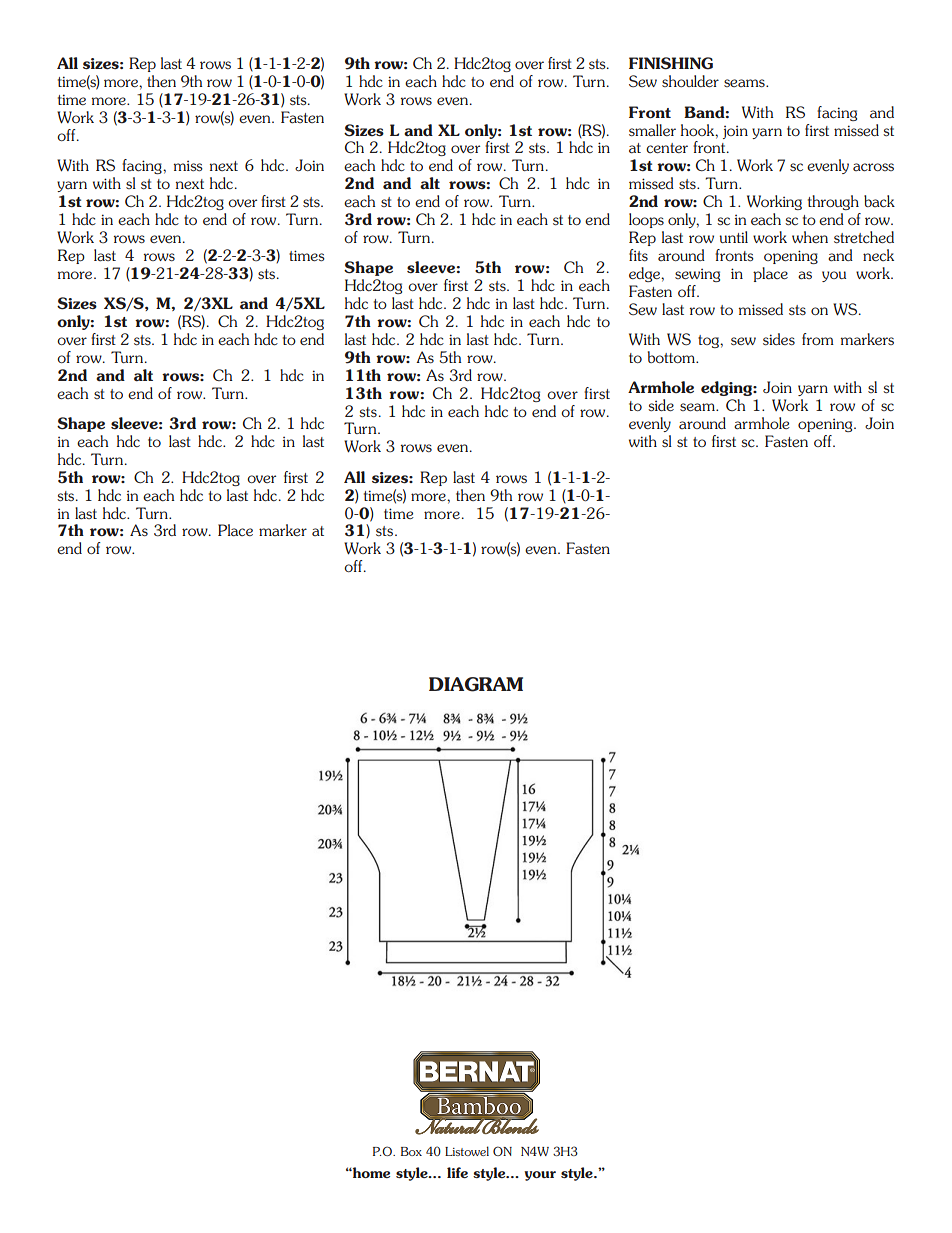  What do you see at coordinates (652, 130) in the screenshot?
I see `smaller` at bounding box center [652, 130].
